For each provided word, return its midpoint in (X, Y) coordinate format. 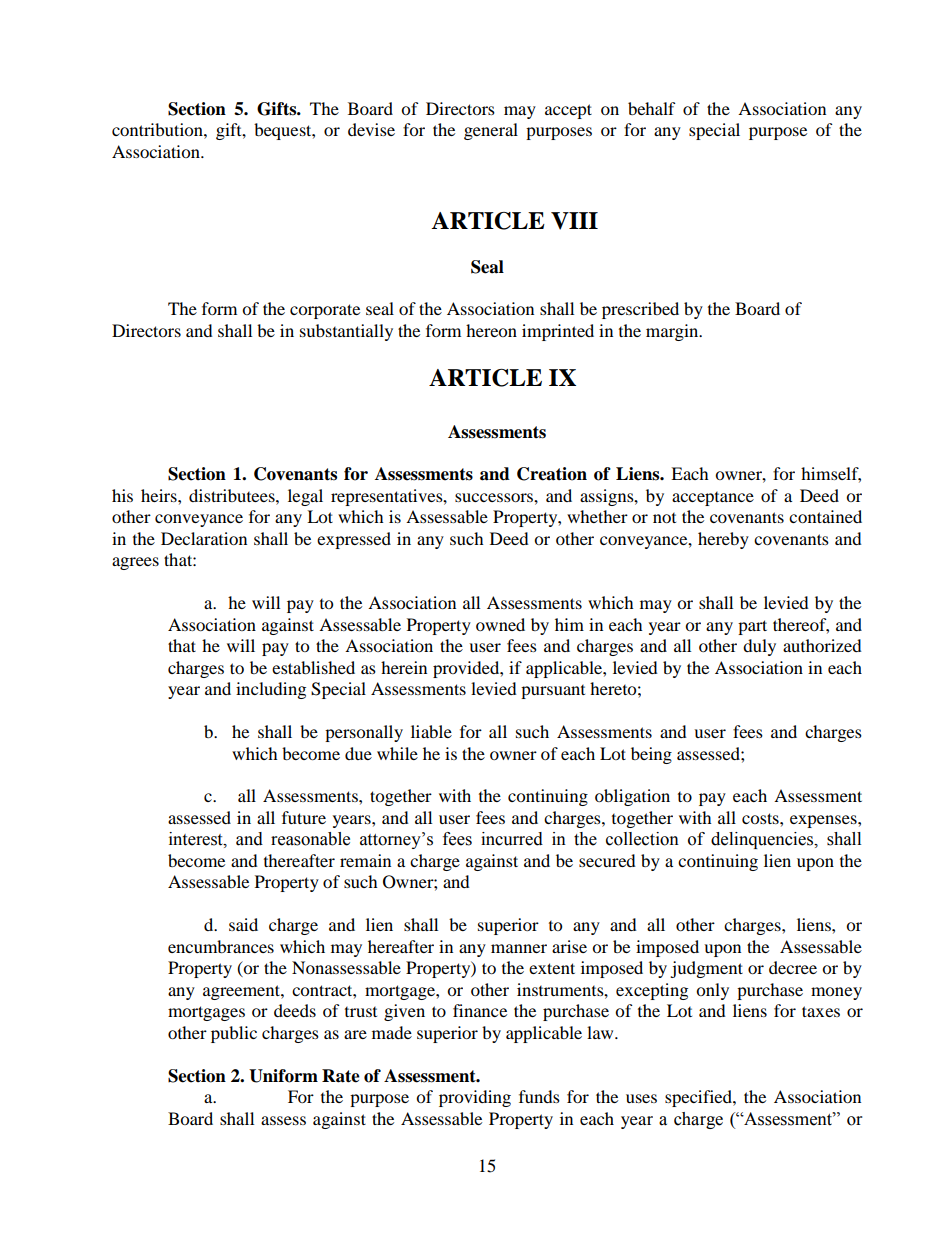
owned (500, 624)
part (752, 627)
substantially (346, 332)
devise (371, 129)
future (304, 817)
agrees (135, 563)
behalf (652, 108)
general (491, 131)
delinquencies (763, 840)
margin (673, 332)
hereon (491, 330)
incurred (512, 839)
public (234, 1034)
